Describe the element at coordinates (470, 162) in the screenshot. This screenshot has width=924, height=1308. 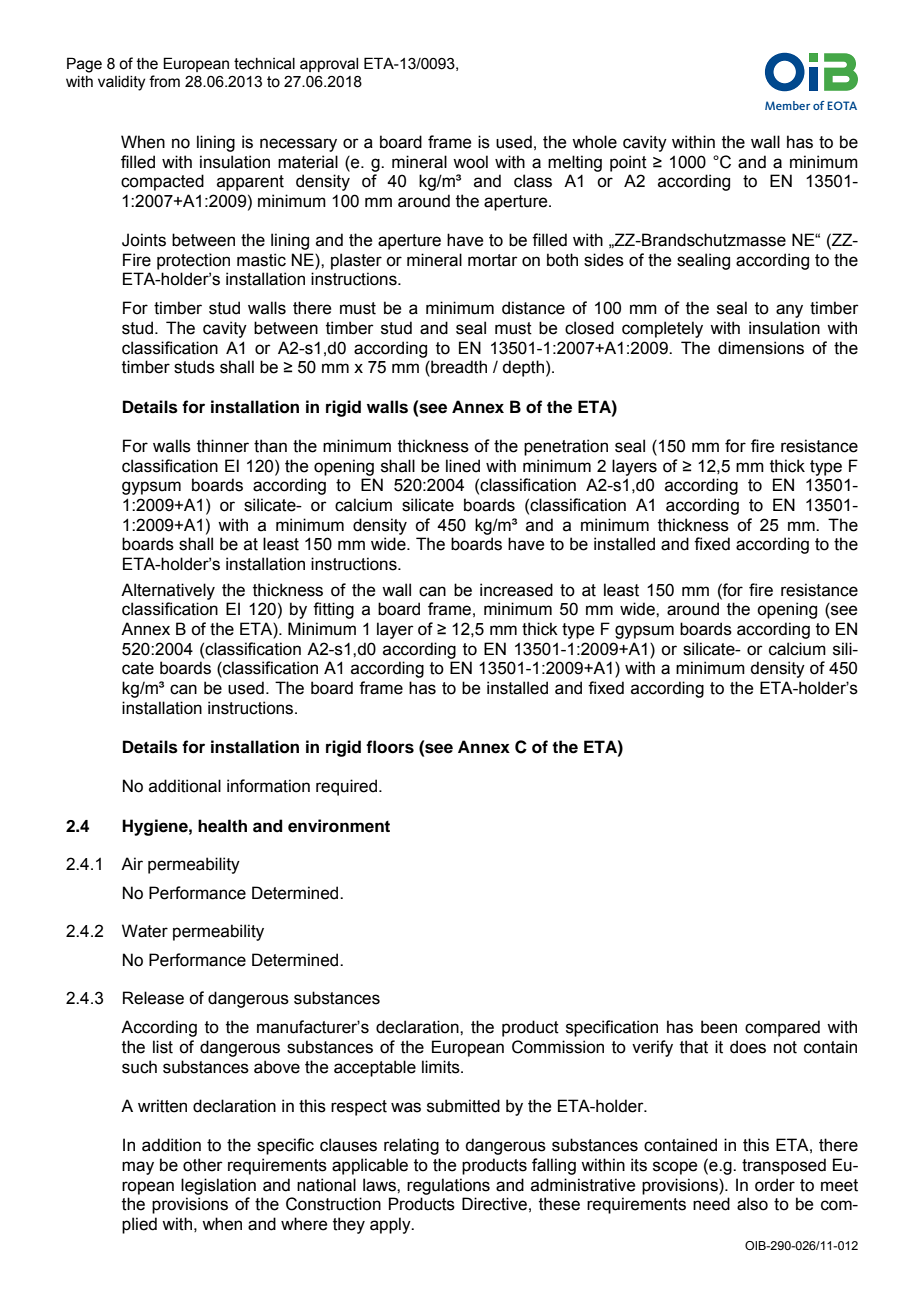
I see `wool` at that location.
